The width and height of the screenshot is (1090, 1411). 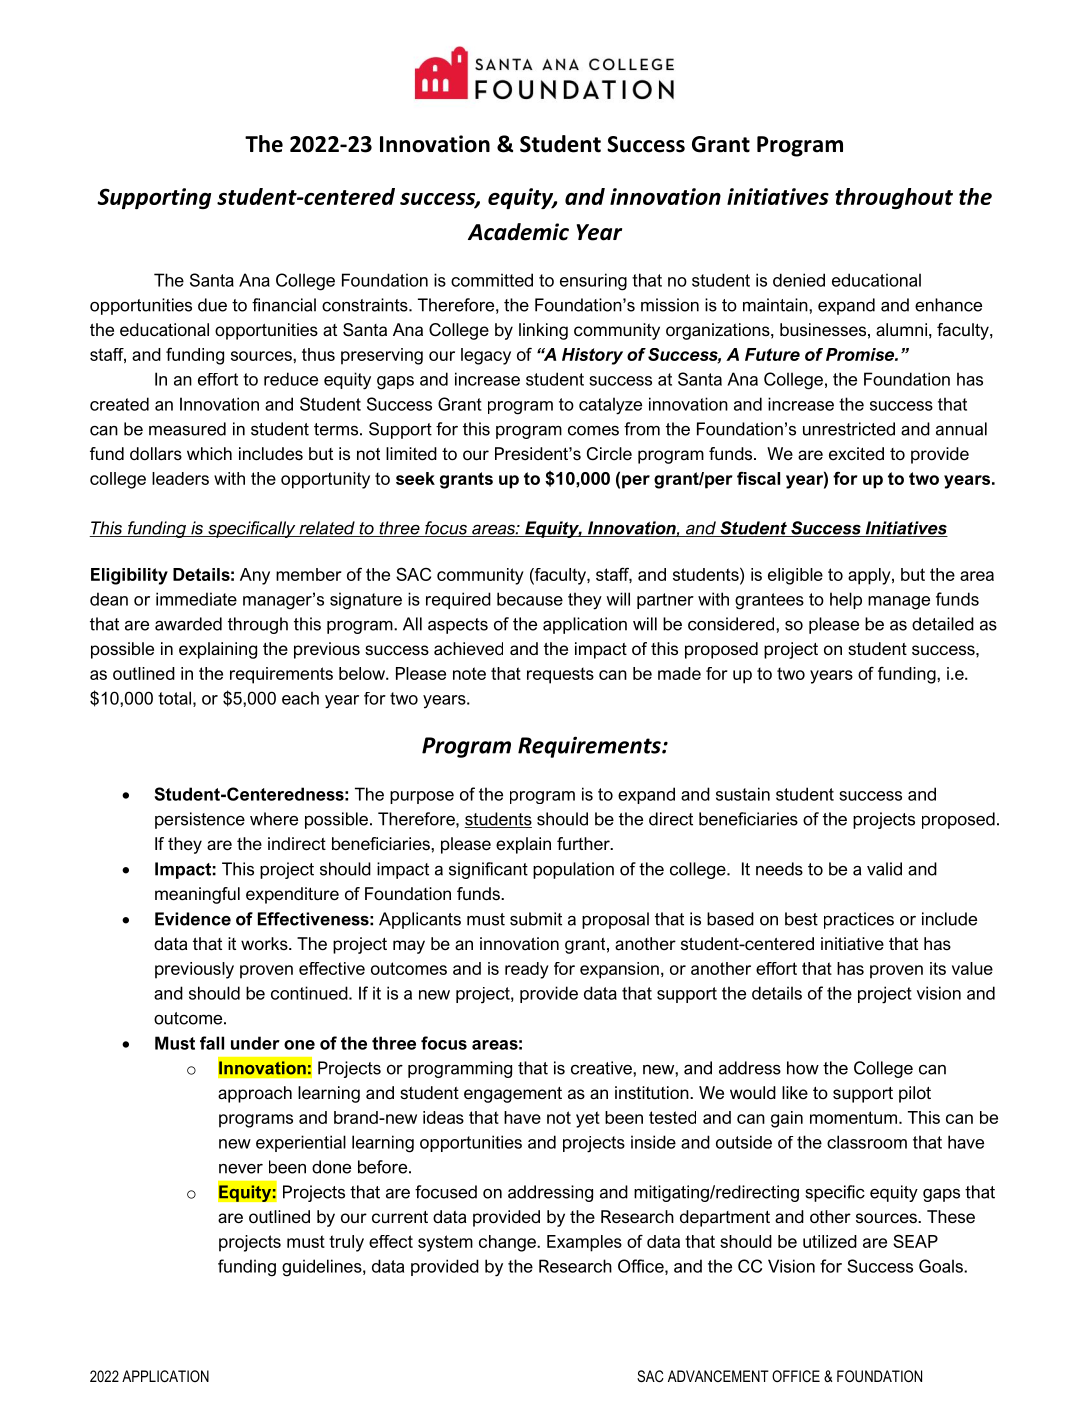 What do you see at coordinates (536, 919) in the screenshot?
I see `submit` at bounding box center [536, 919].
